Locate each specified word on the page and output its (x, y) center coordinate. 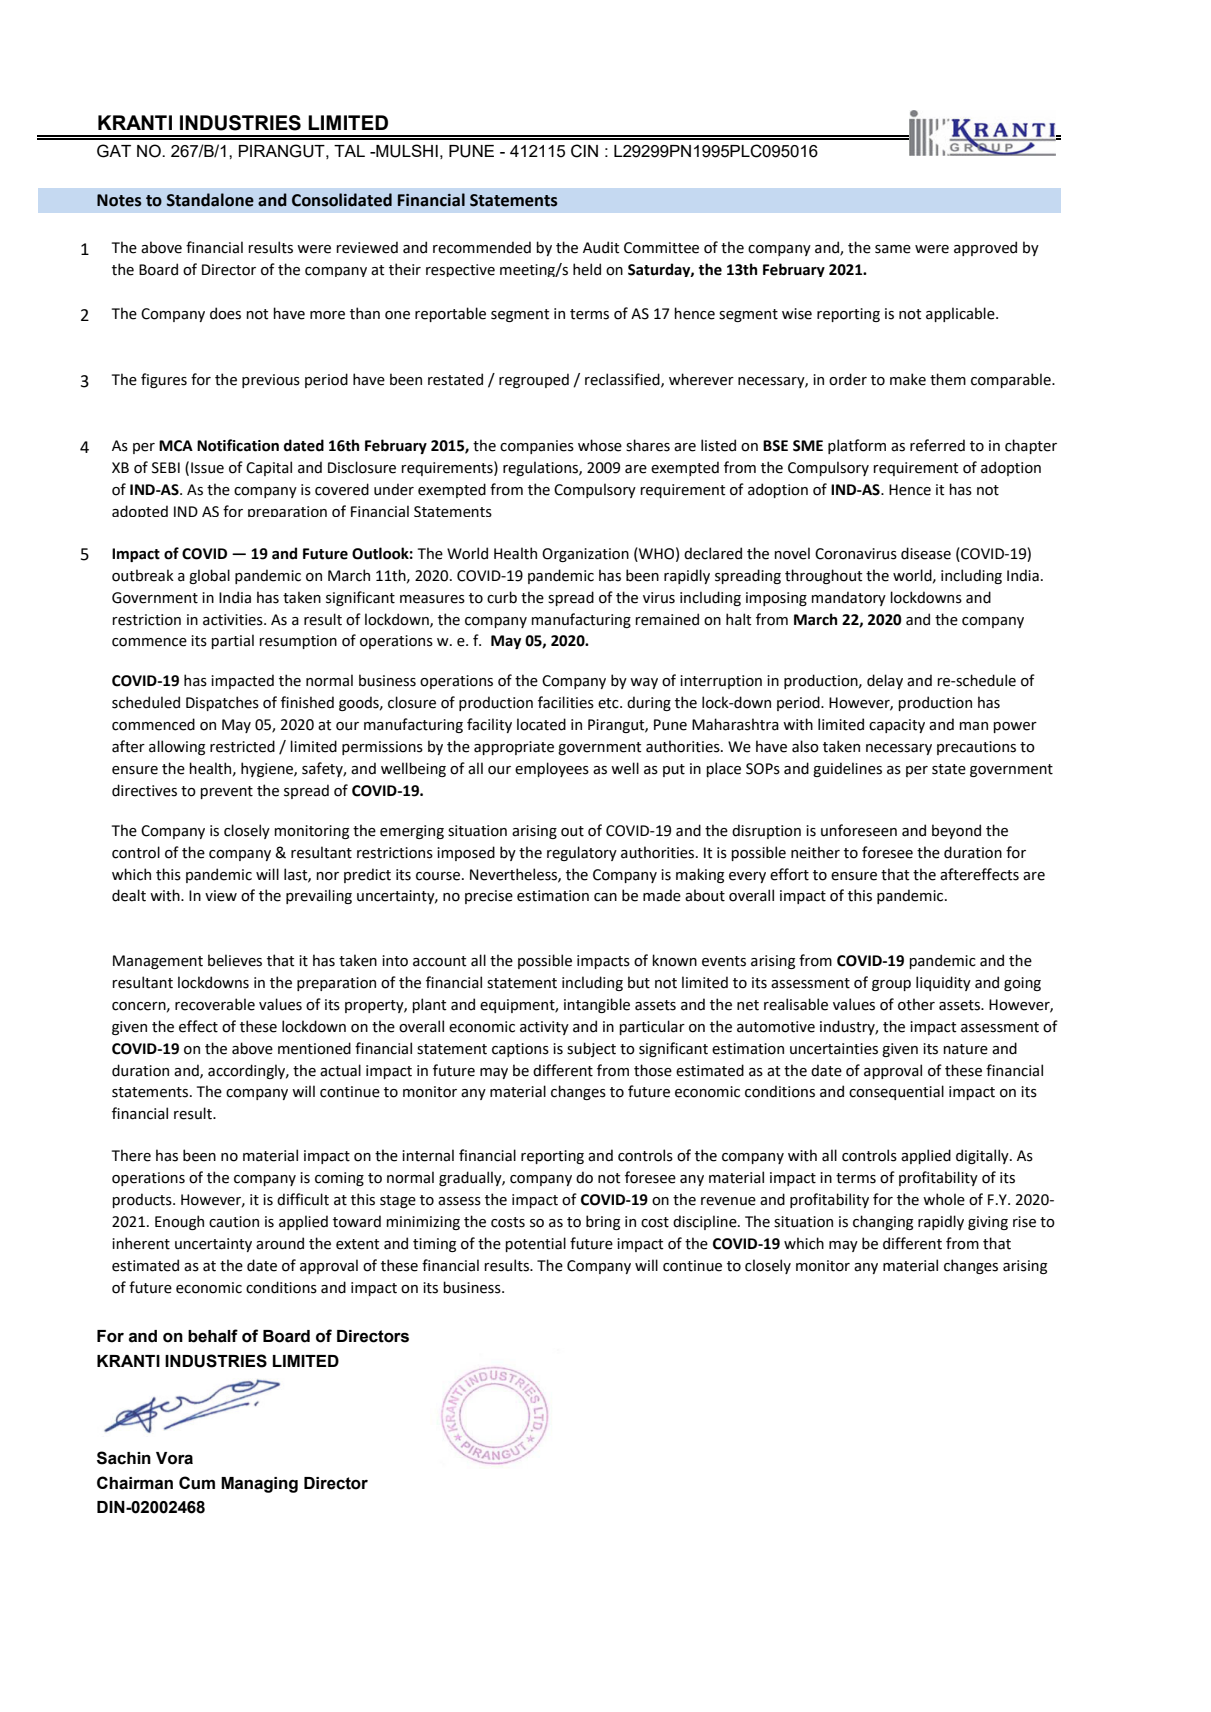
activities (234, 620)
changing (883, 1222)
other (916, 1004)
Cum (197, 1483)
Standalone (210, 200)
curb (502, 597)
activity (544, 1028)
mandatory (848, 598)
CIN (584, 151)
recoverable (215, 1004)
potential (535, 1244)
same (893, 249)
